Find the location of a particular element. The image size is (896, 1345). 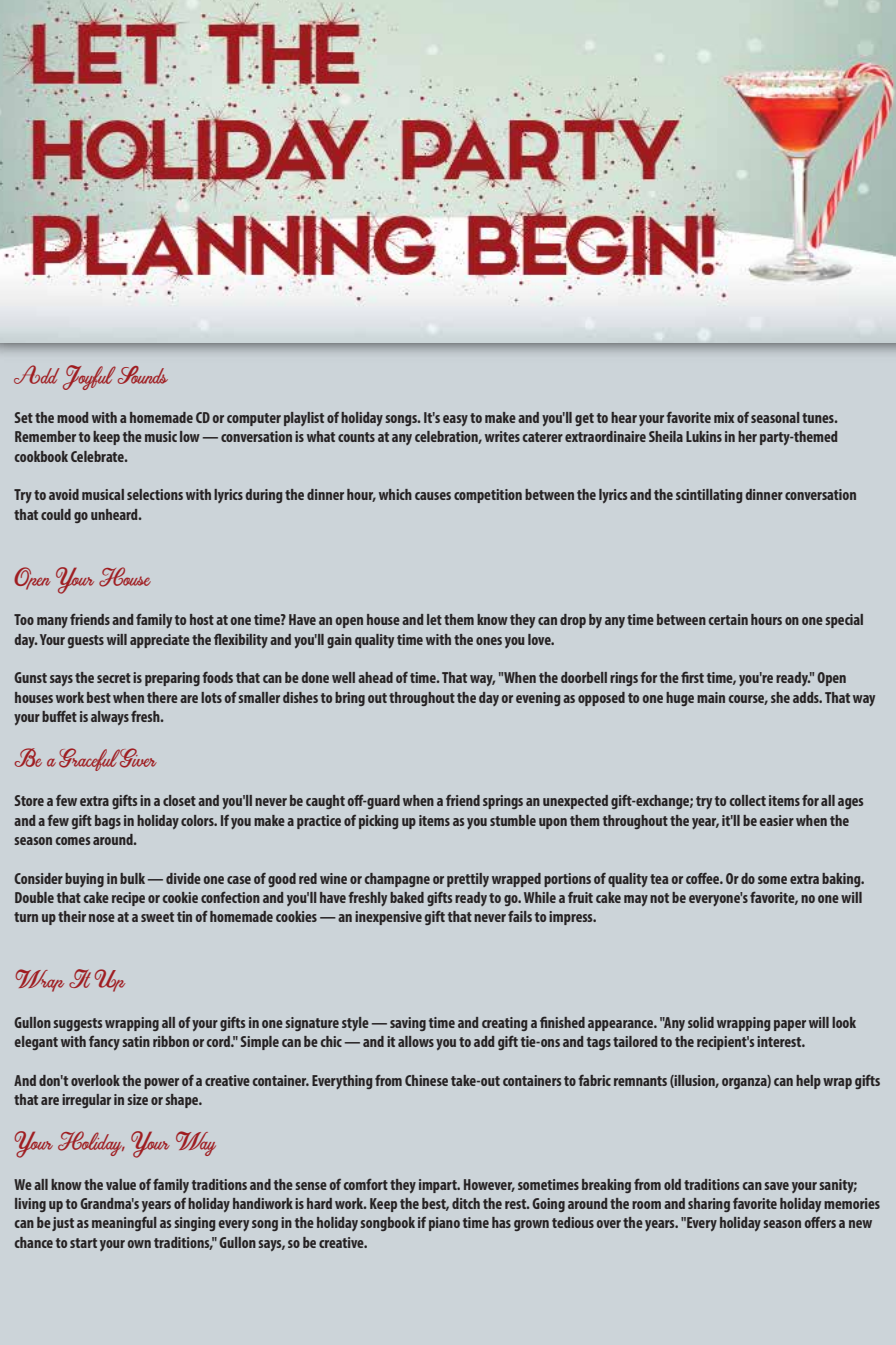

picking is located at coordinates (378, 822).
